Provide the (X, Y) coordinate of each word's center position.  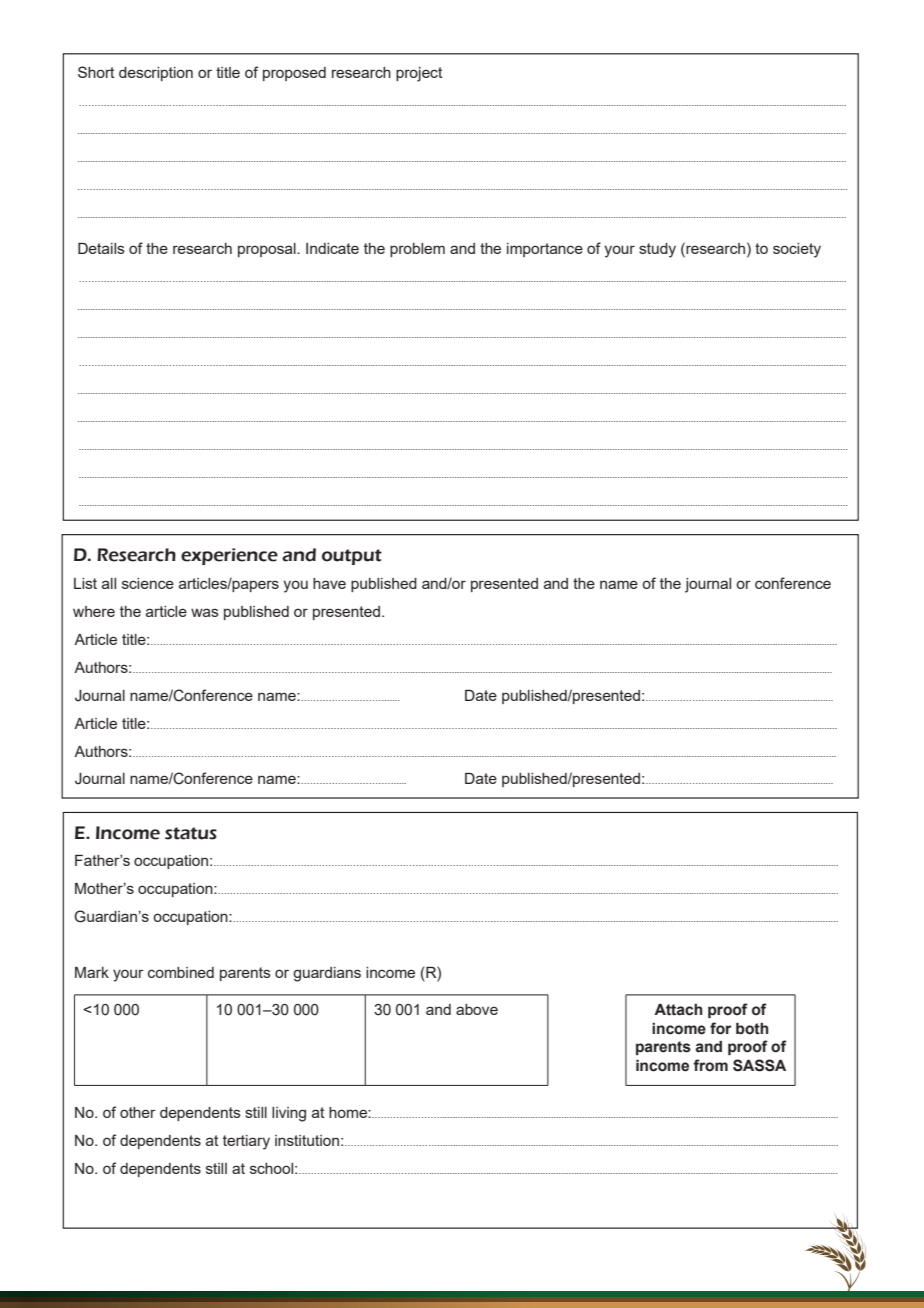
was (205, 612)
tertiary (246, 1142)
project (419, 74)
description (156, 74)
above (477, 1009)
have (329, 583)
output (352, 557)
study (657, 250)
